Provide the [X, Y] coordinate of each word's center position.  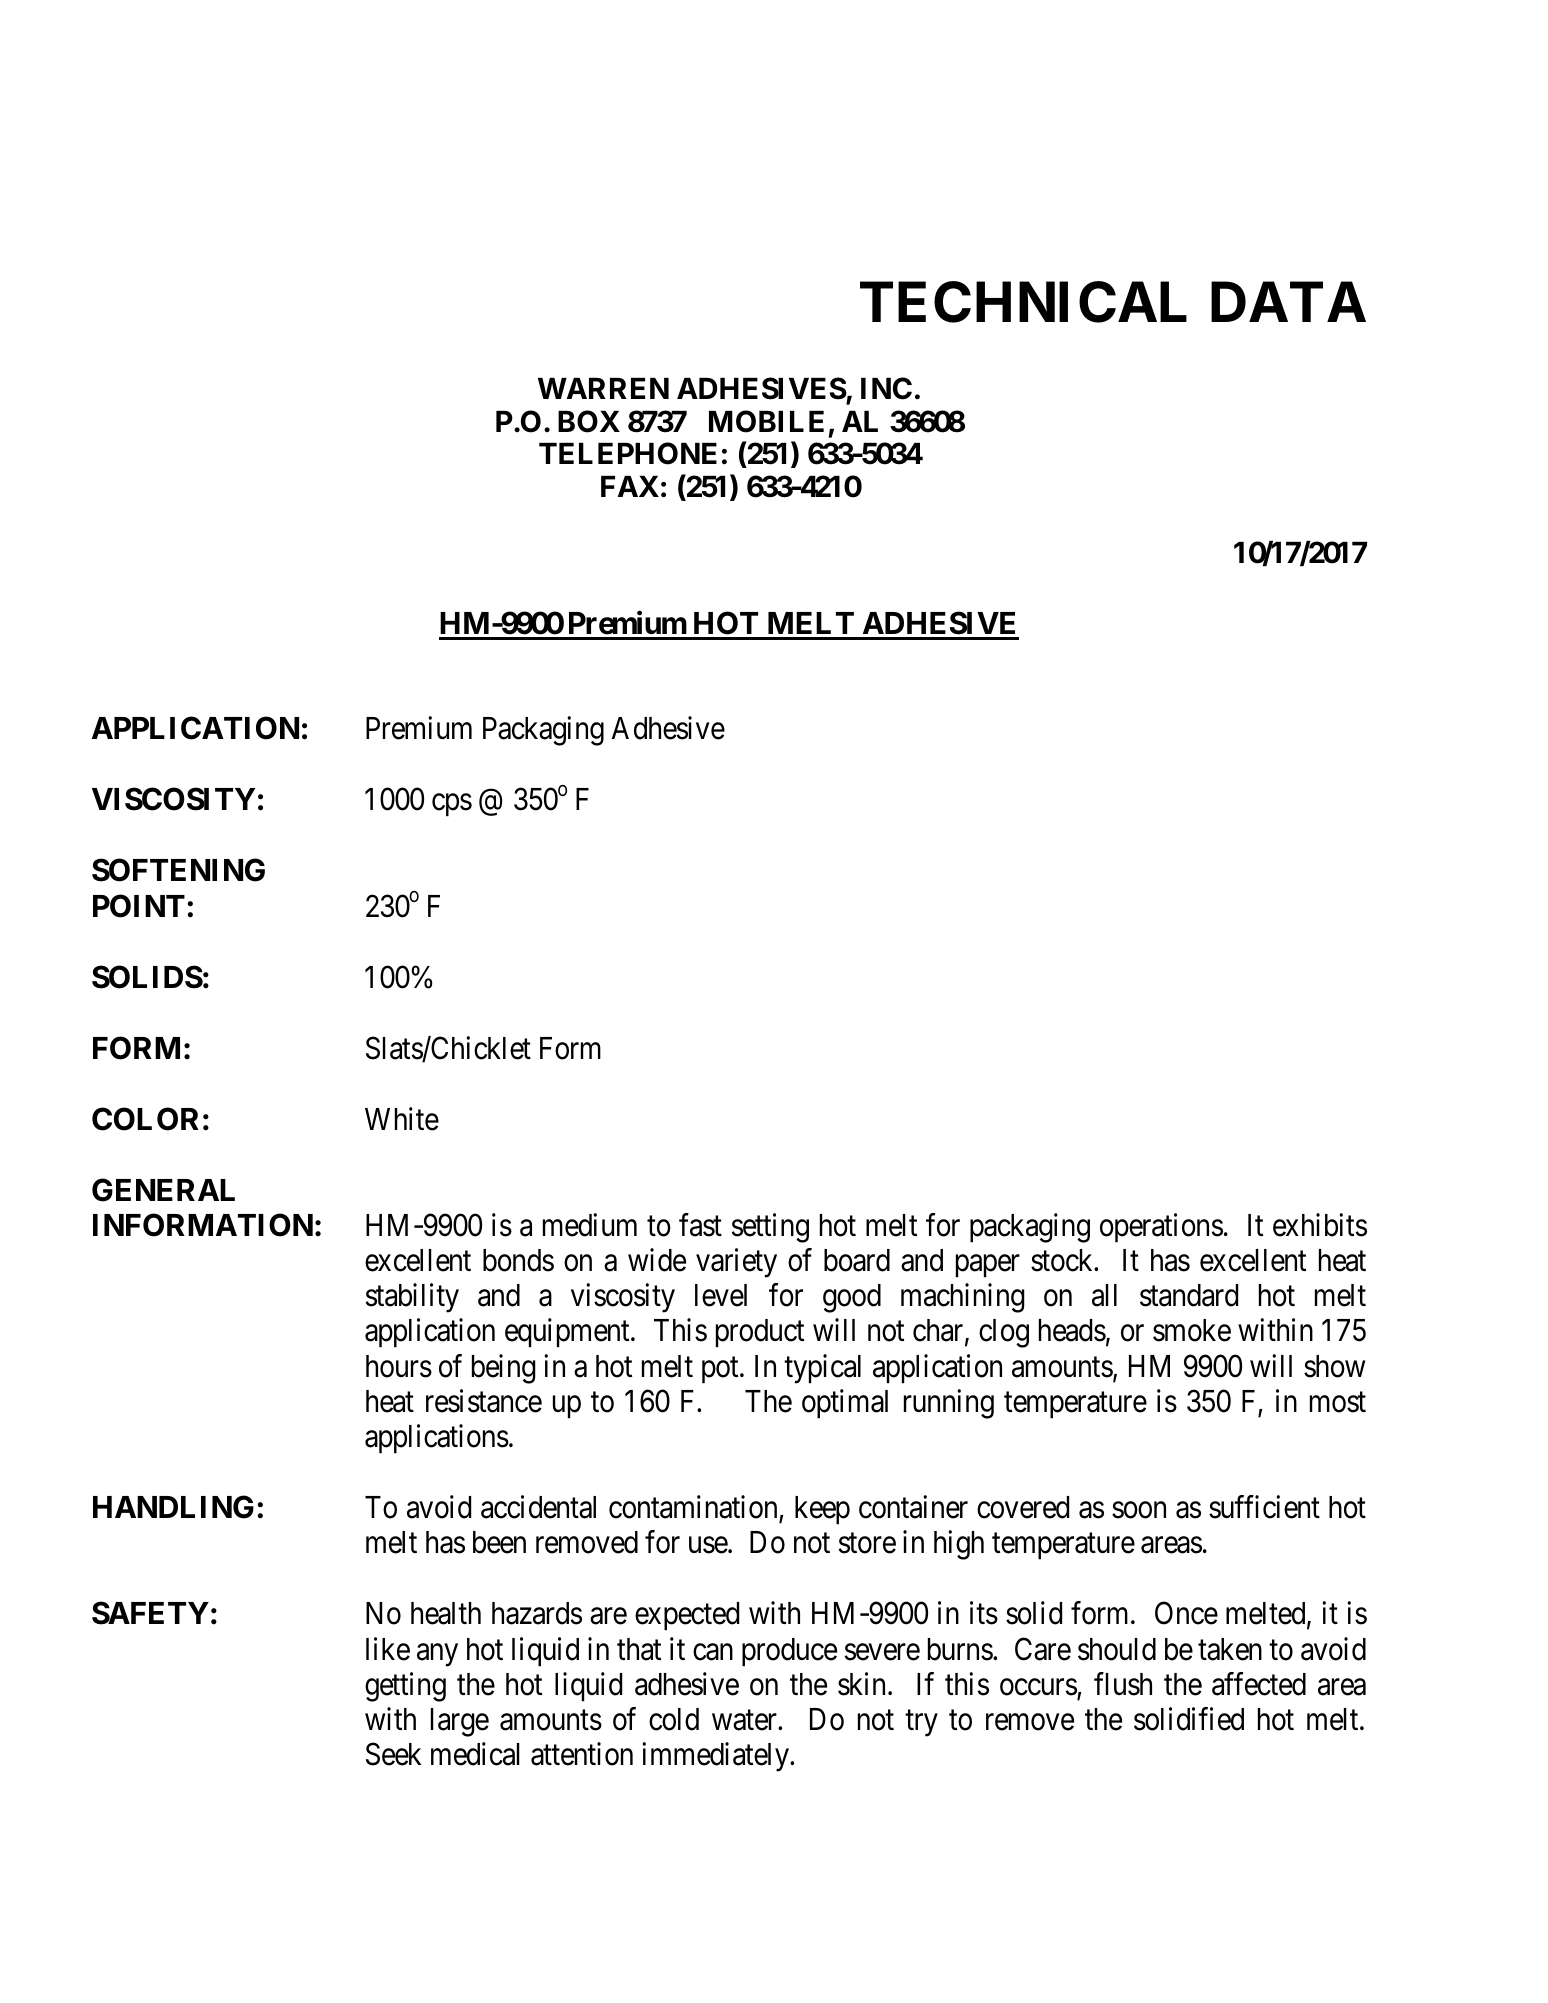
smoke [1192, 1330]
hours [399, 1366]
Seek [393, 1754]
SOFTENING [178, 870]
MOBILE [766, 421]
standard [1189, 1295]
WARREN [603, 388]
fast [700, 1225]
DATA [1288, 301]
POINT [139, 906]
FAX [630, 486]
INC [886, 388]
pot [721, 1370]
